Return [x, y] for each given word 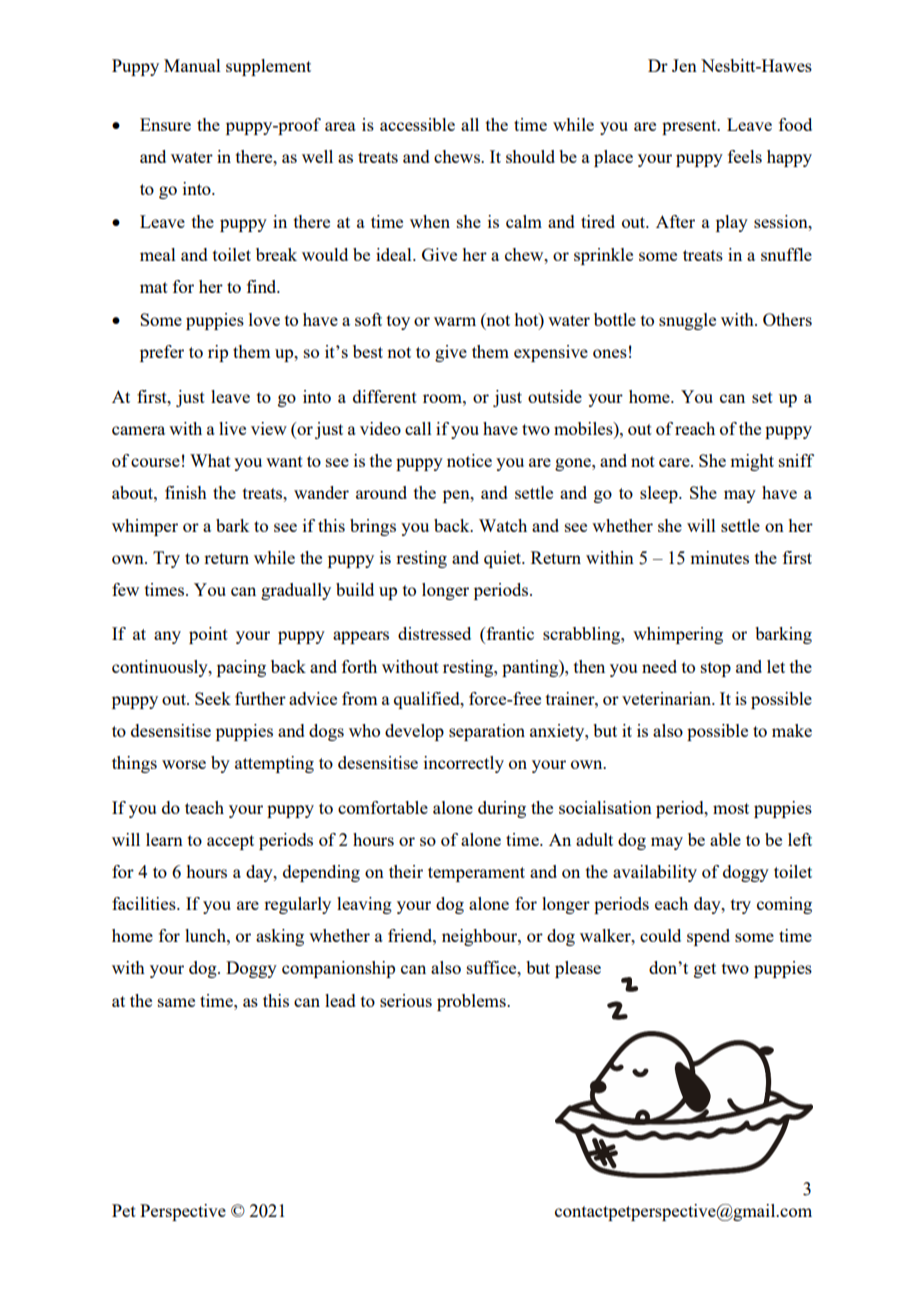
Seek [213, 698]
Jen [684, 65]
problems [472, 1002]
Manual [192, 65]
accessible [417, 124]
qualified [428, 700]
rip [218, 353]
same [176, 1002]
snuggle [687, 321]
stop [716, 669]
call [418, 428]
